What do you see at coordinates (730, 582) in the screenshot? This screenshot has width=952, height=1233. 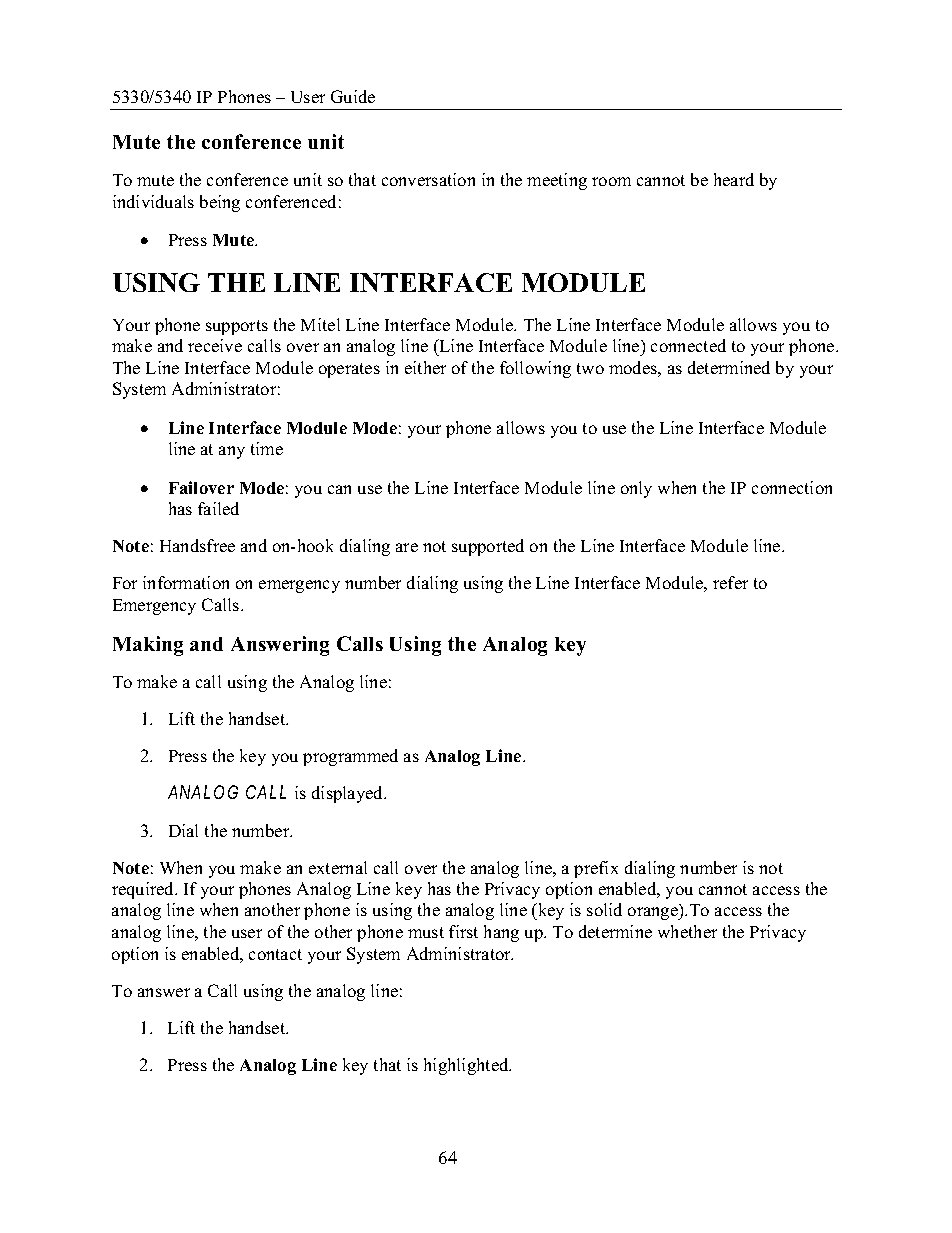 I see `refer` at bounding box center [730, 582].
